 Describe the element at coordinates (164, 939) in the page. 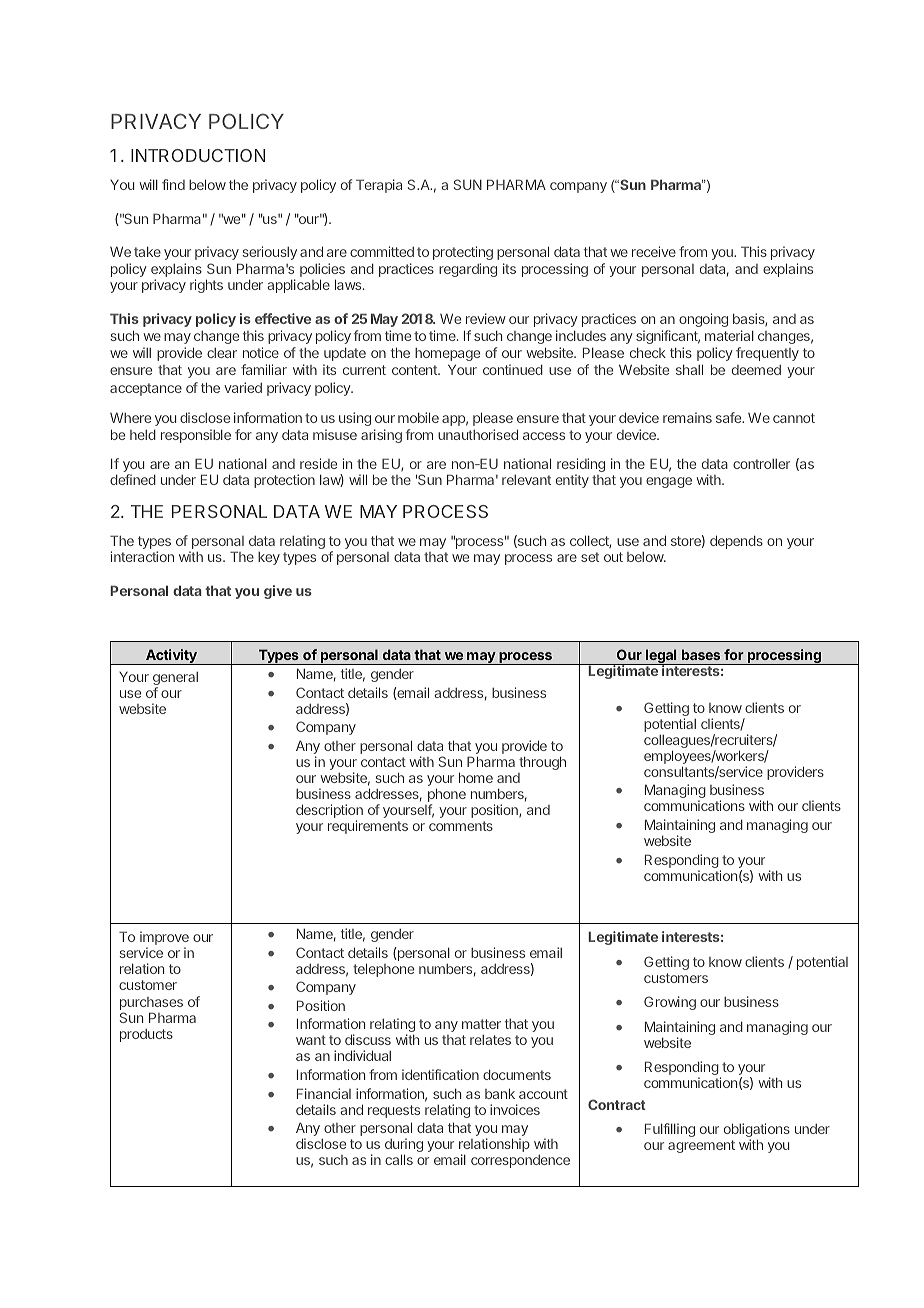

I see `improve` at that location.
